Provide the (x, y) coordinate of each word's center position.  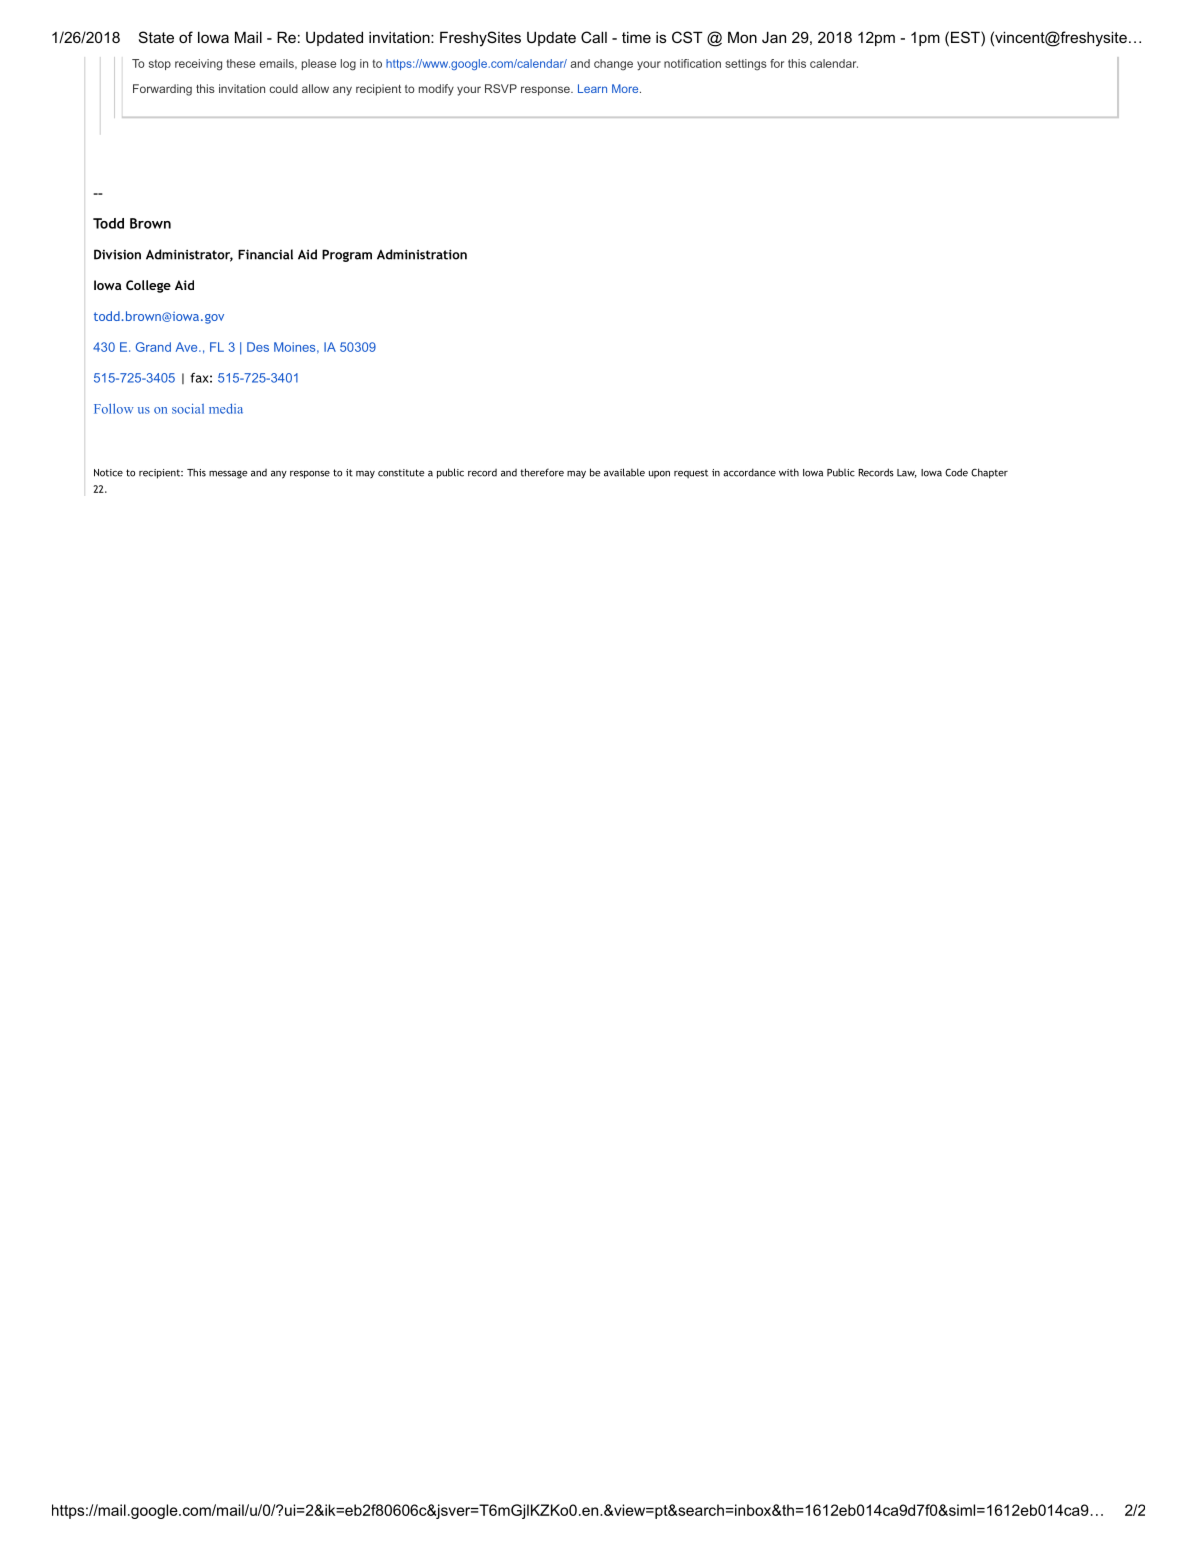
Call (594, 37)
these (240, 63)
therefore (542, 472)
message (228, 475)
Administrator (189, 255)
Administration (422, 254)
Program (347, 255)
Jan (774, 37)
